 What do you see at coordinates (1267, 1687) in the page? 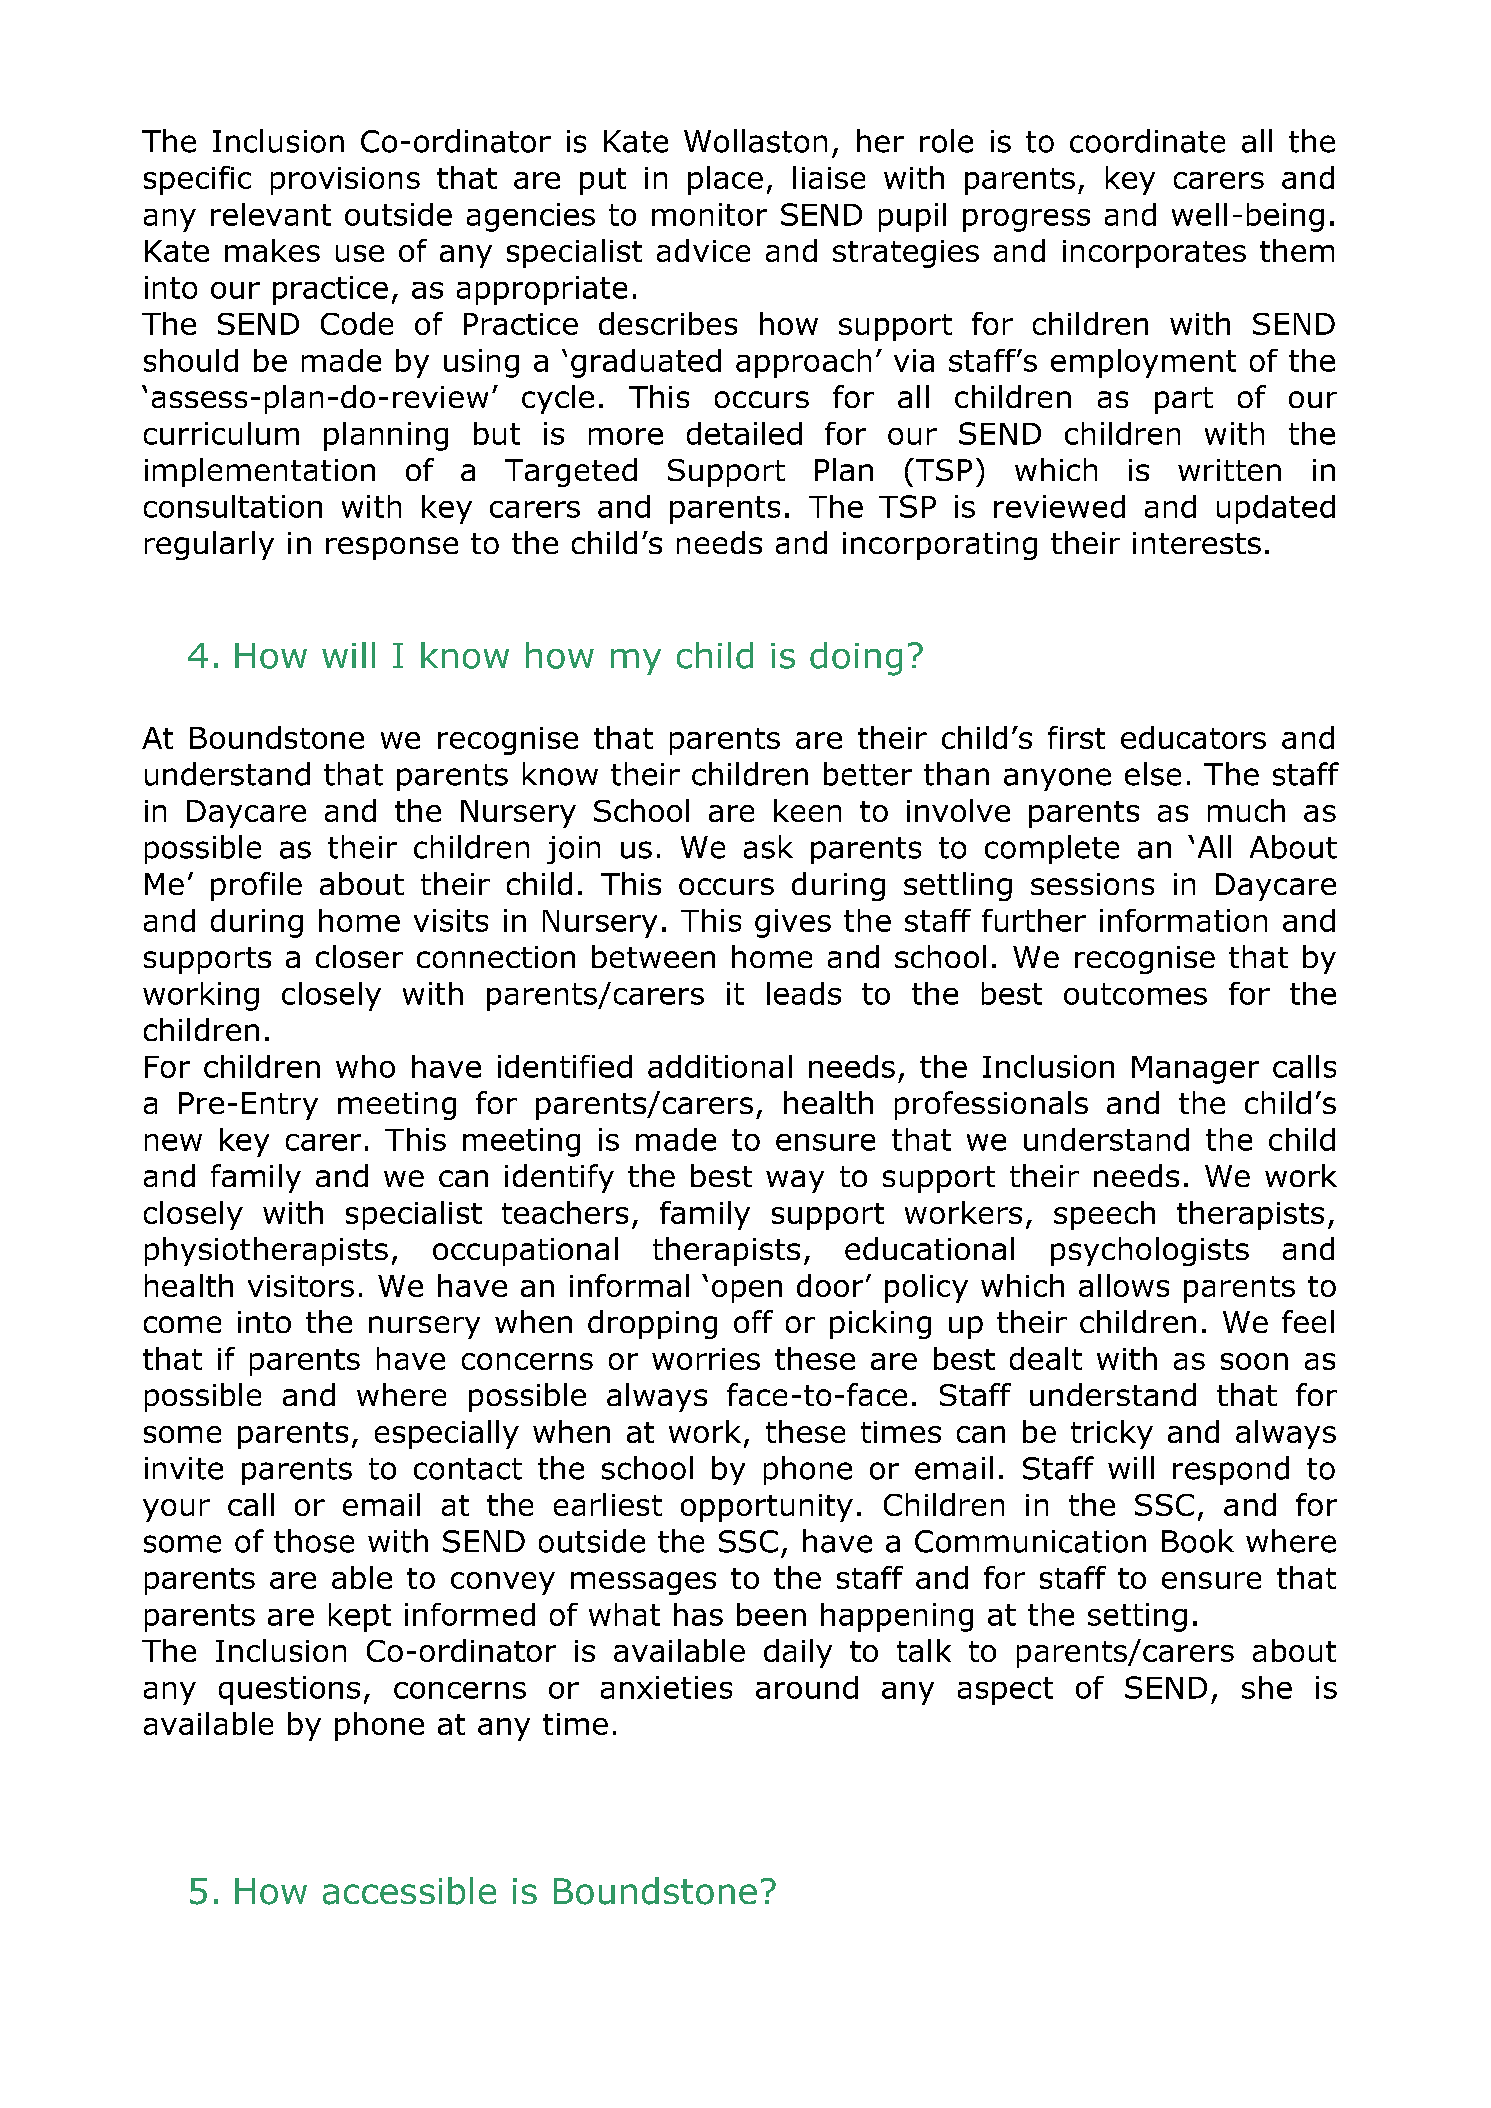
I see `she` at bounding box center [1267, 1687].
